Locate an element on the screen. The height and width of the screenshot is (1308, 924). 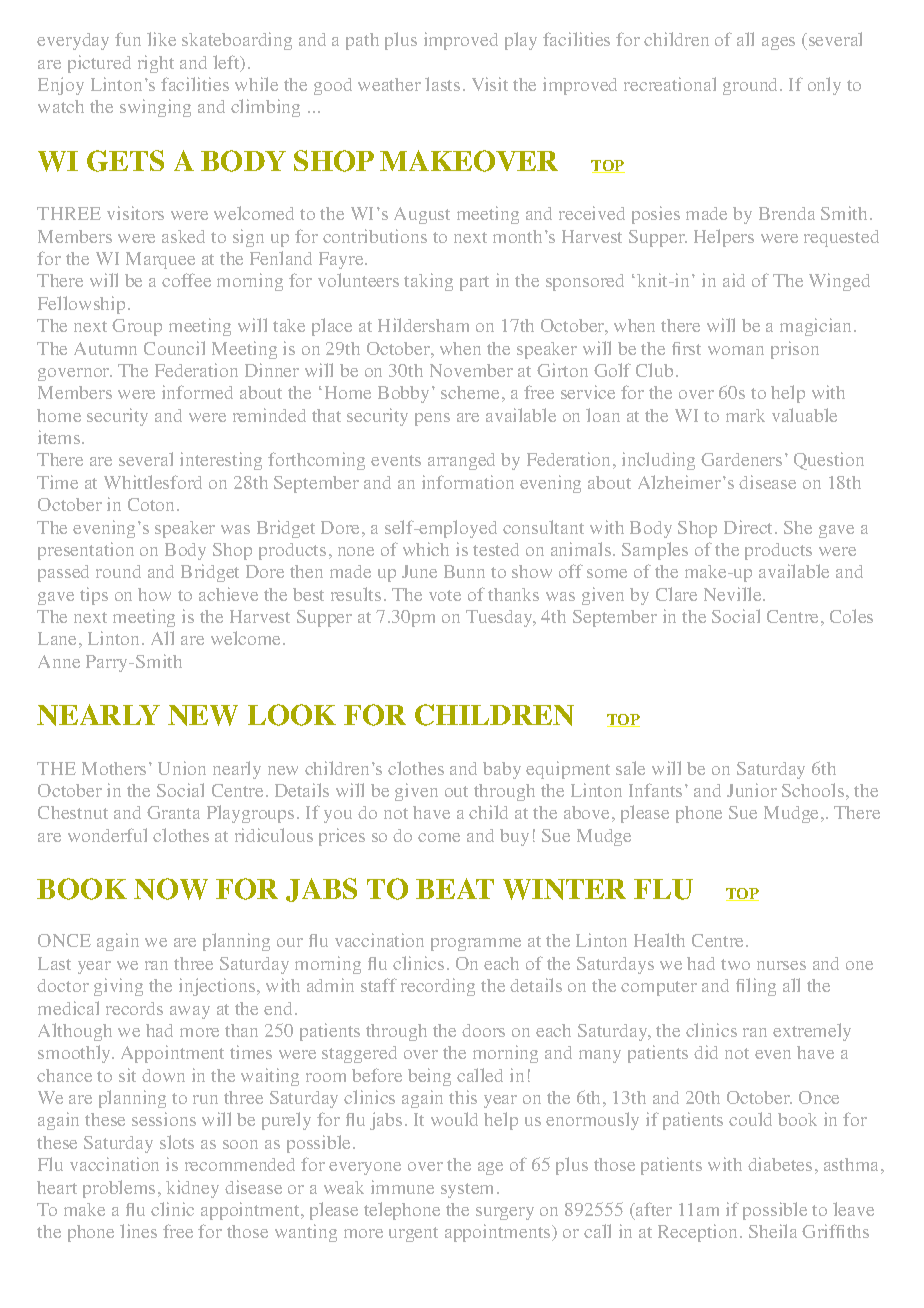
right is located at coordinates (156, 64).
